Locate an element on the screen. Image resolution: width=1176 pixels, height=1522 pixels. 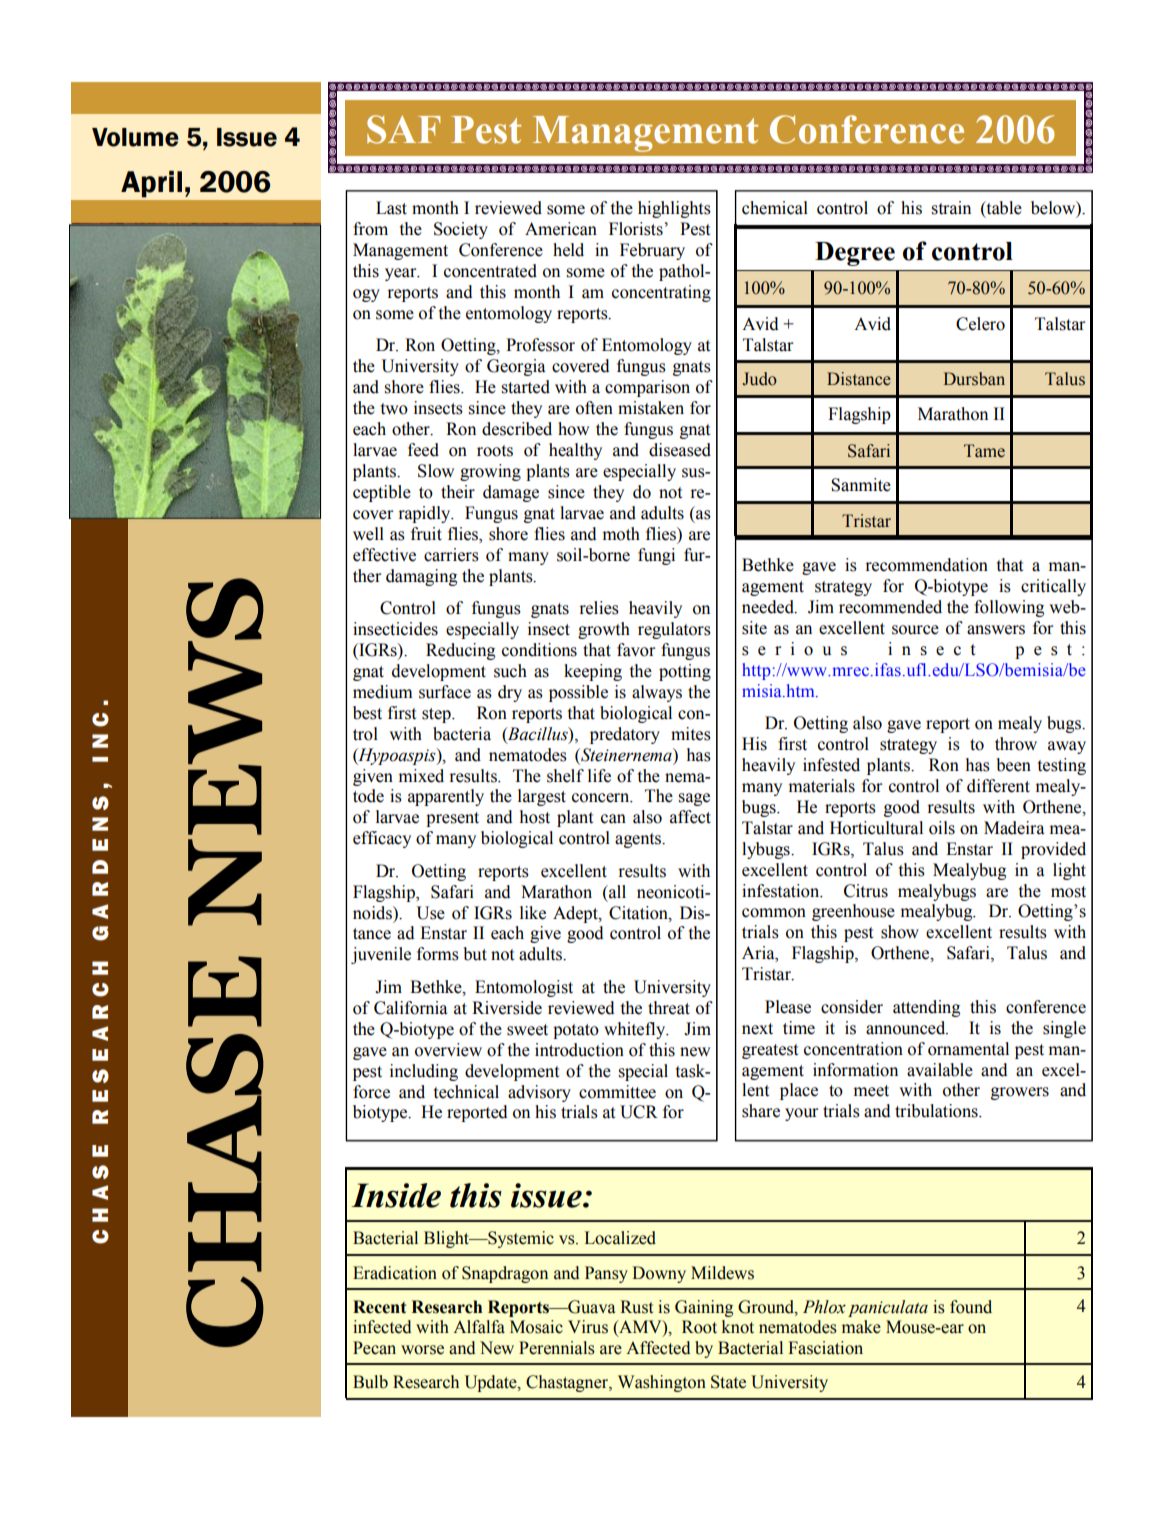
Pecan is located at coordinates (374, 1348).
